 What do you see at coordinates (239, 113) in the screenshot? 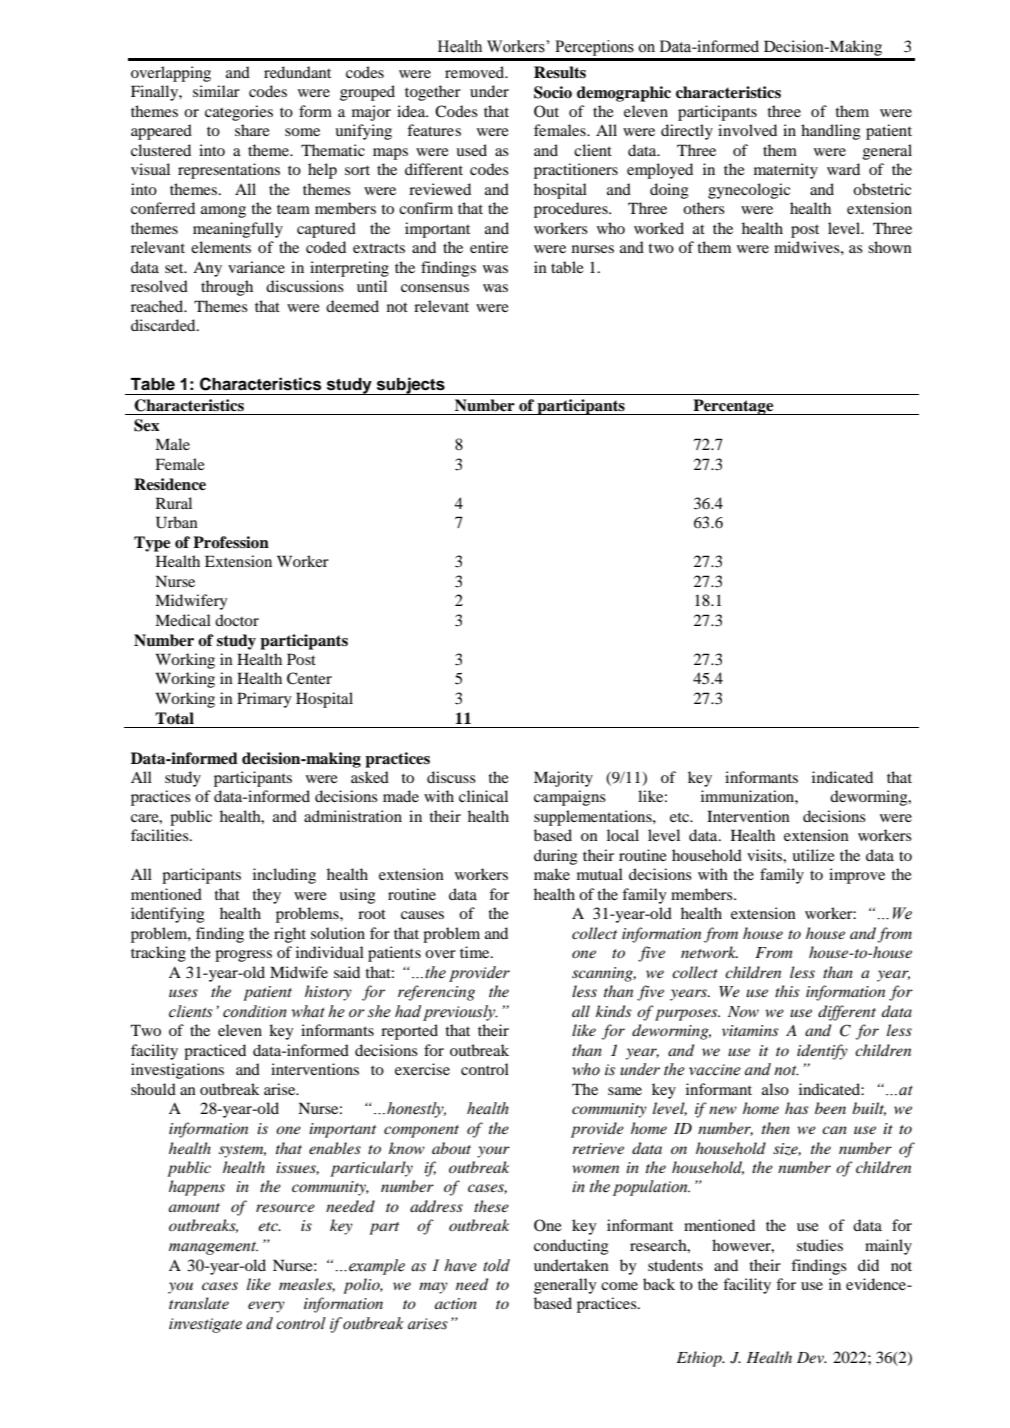
I see `categories` at bounding box center [239, 113].
